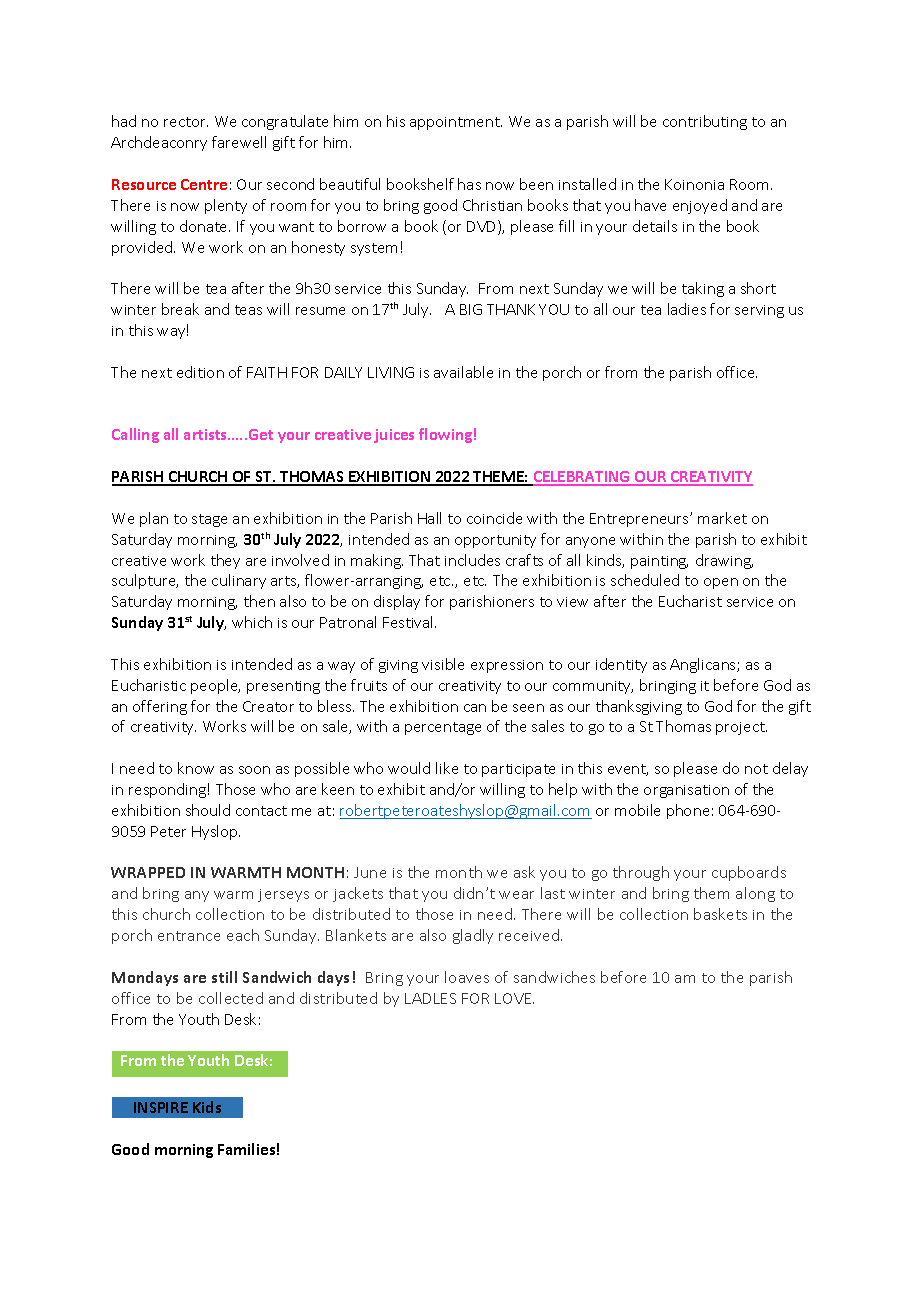 The image size is (924, 1308). I want to click on Kids, so click(207, 1107).
